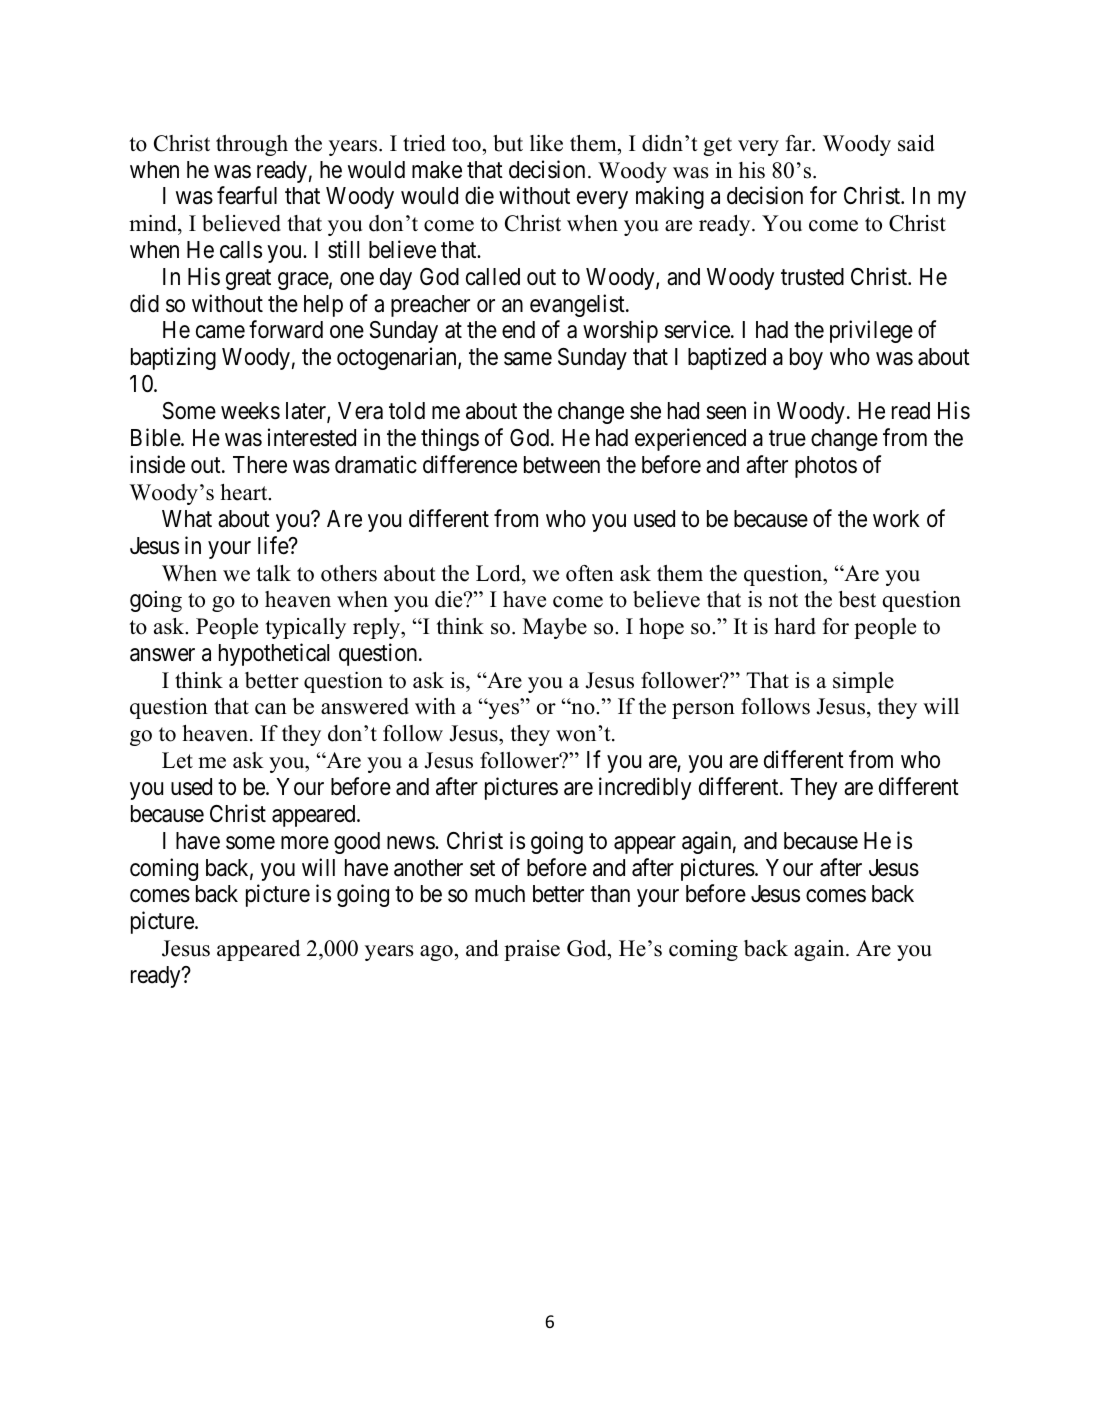 Image resolution: width=1099 pixels, height=1422 pixels. What do you see at coordinates (252, 145) in the document?
I see `through` at bounding box center [252, 145].
